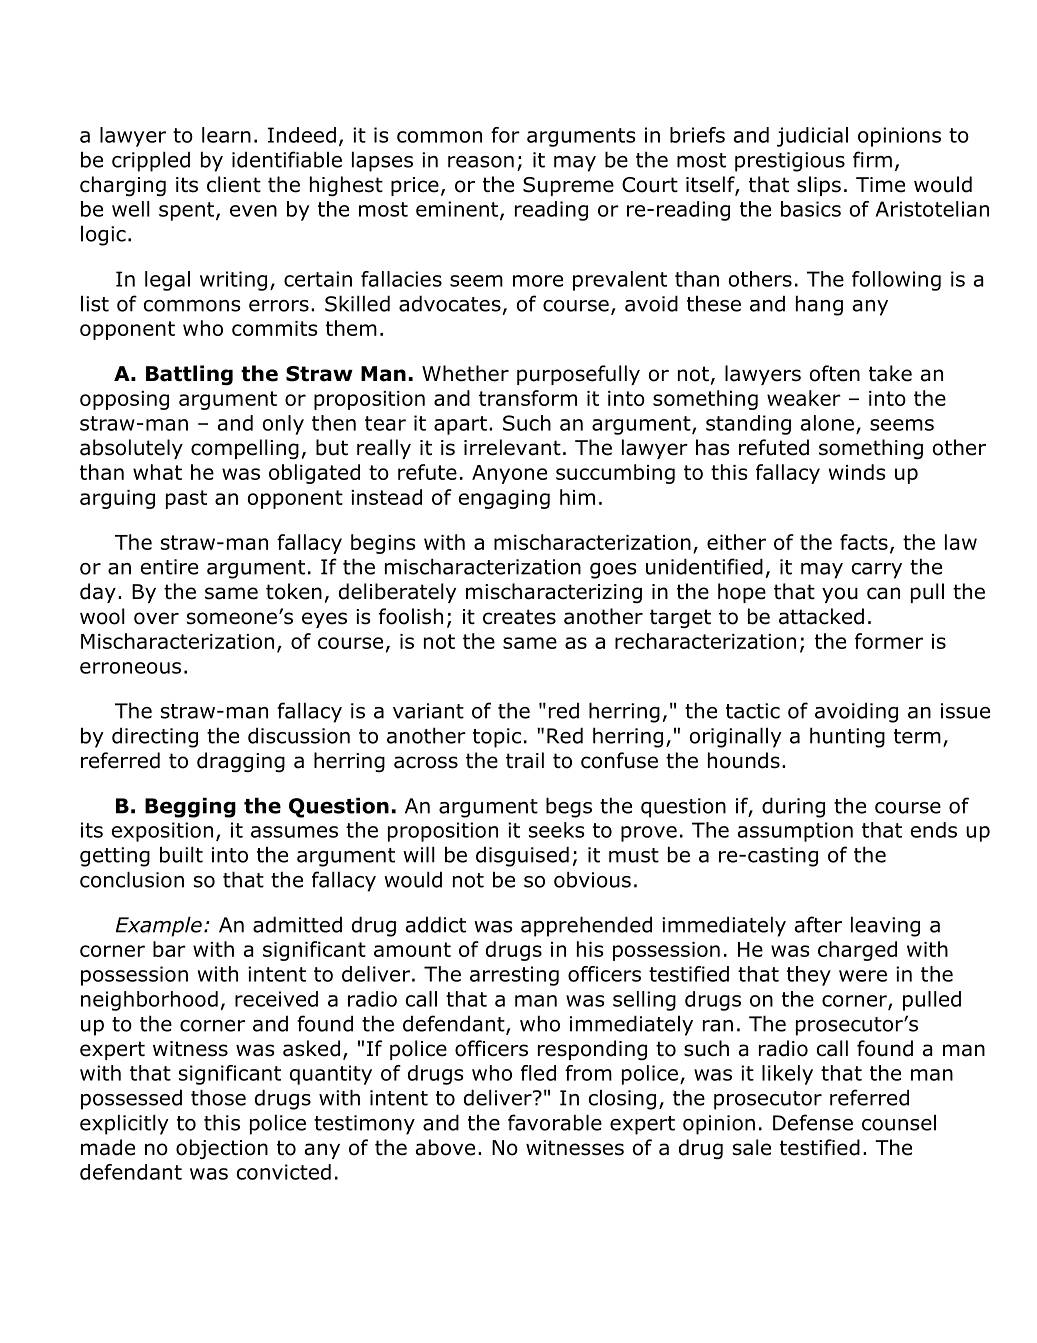 The width and height of the document is (1037, 1343). What do you see at coordinates (156, 618) in the document?
I see `over` at bounding box center [156, 618].
